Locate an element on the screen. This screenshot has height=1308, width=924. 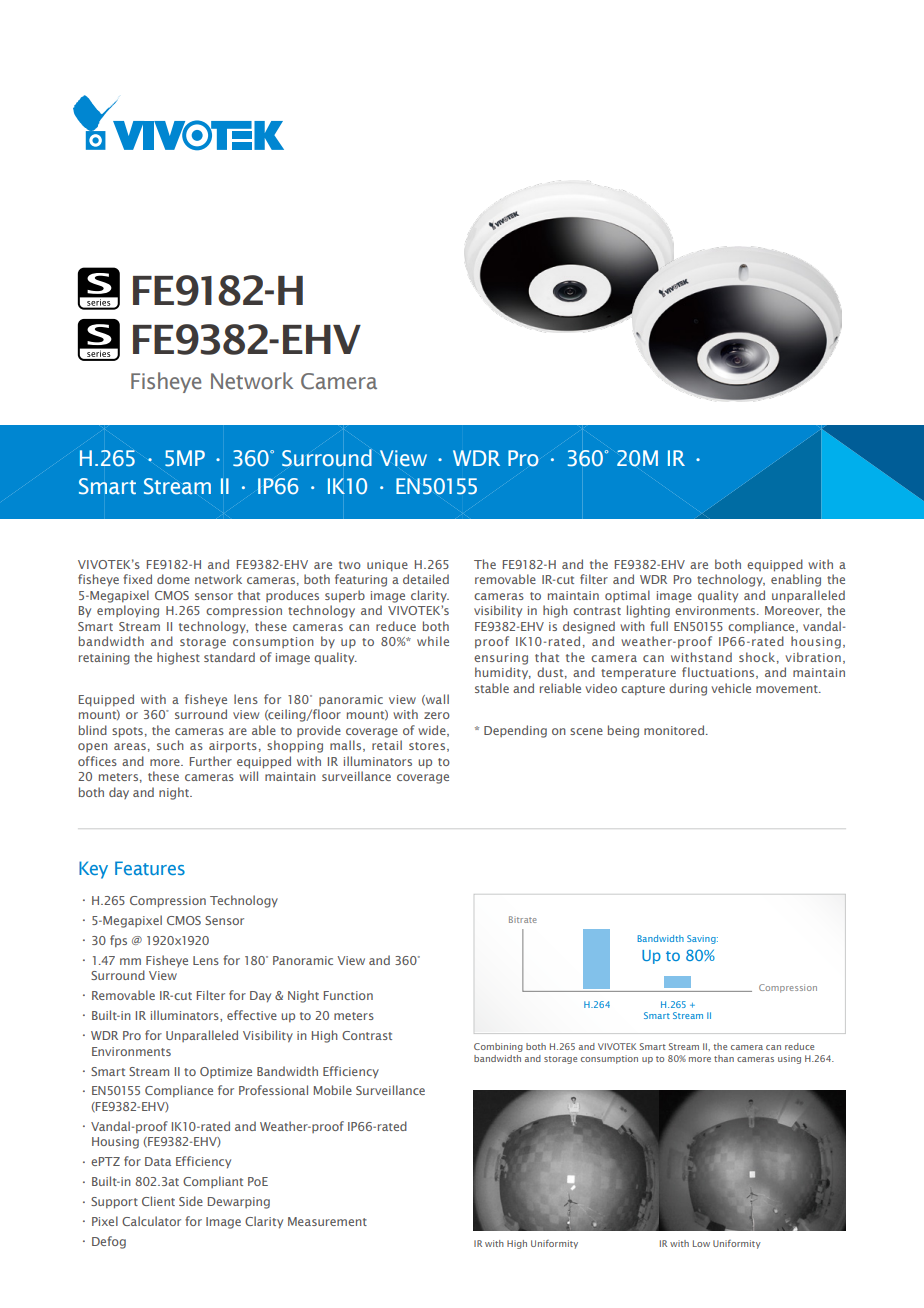
than is located at coordinates (724, 1058).
